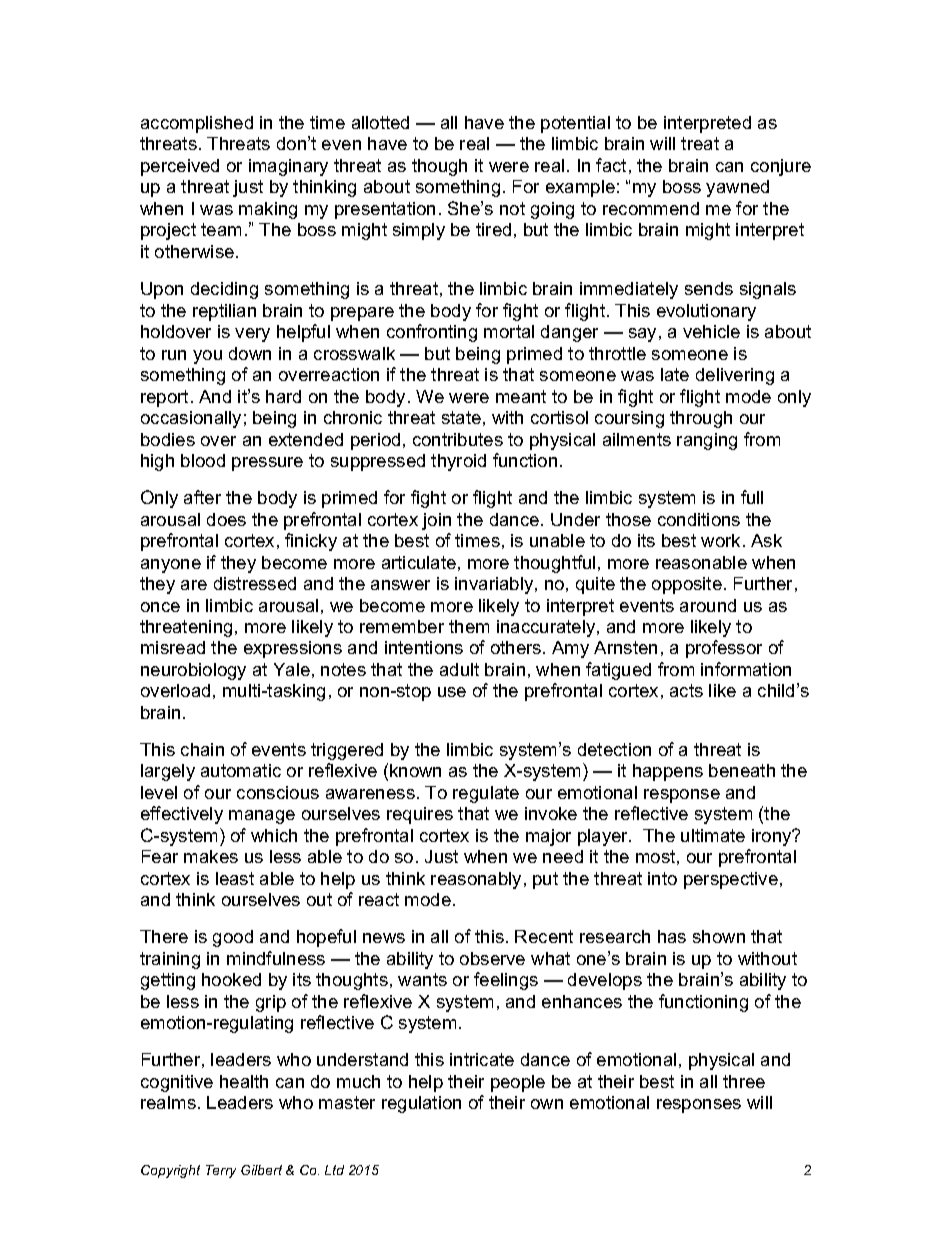  Describe the element at coordinates (700, 143) in the image. I see `treat` at that location.
